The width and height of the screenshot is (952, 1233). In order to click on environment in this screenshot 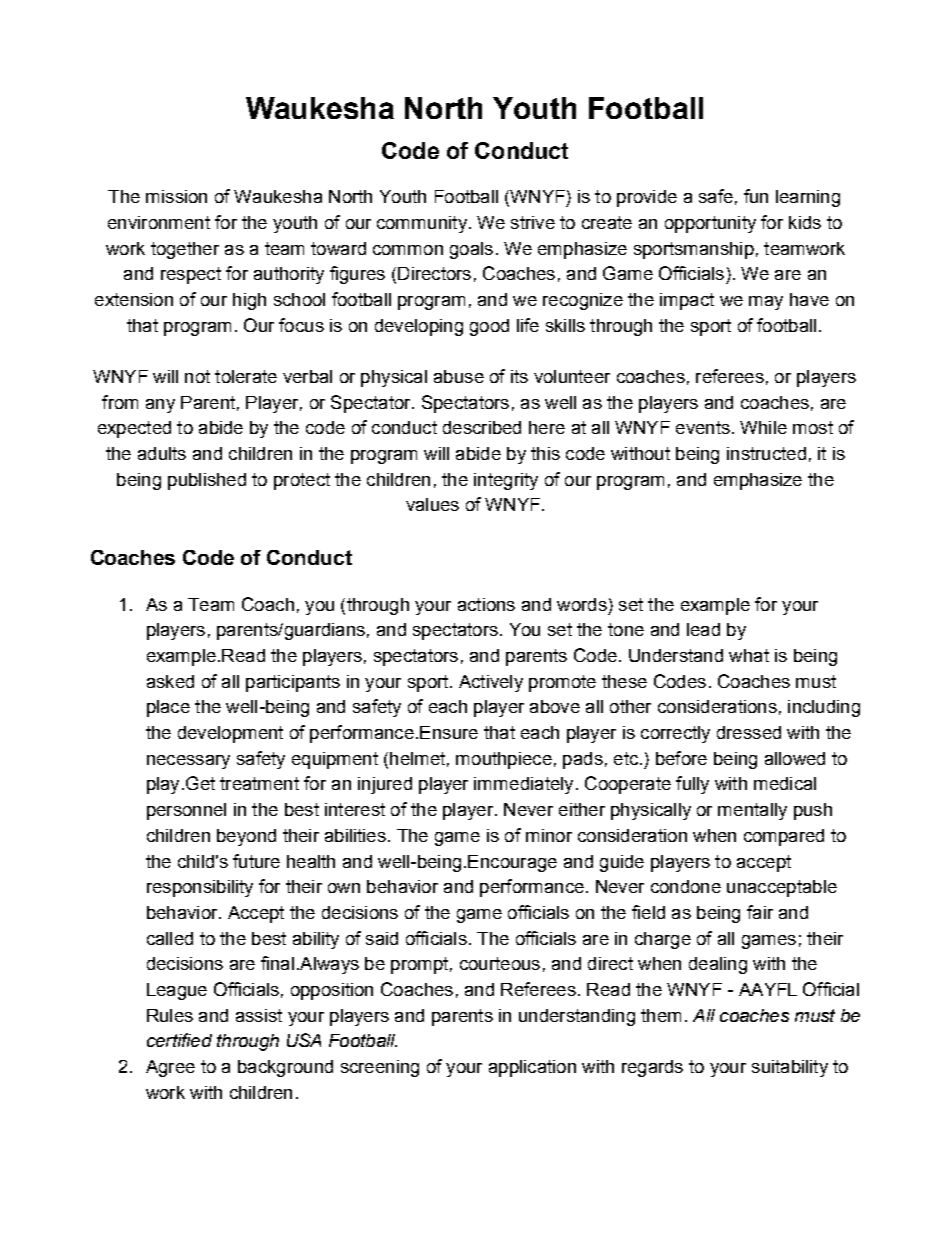, I will do `click(159, 222)`.
